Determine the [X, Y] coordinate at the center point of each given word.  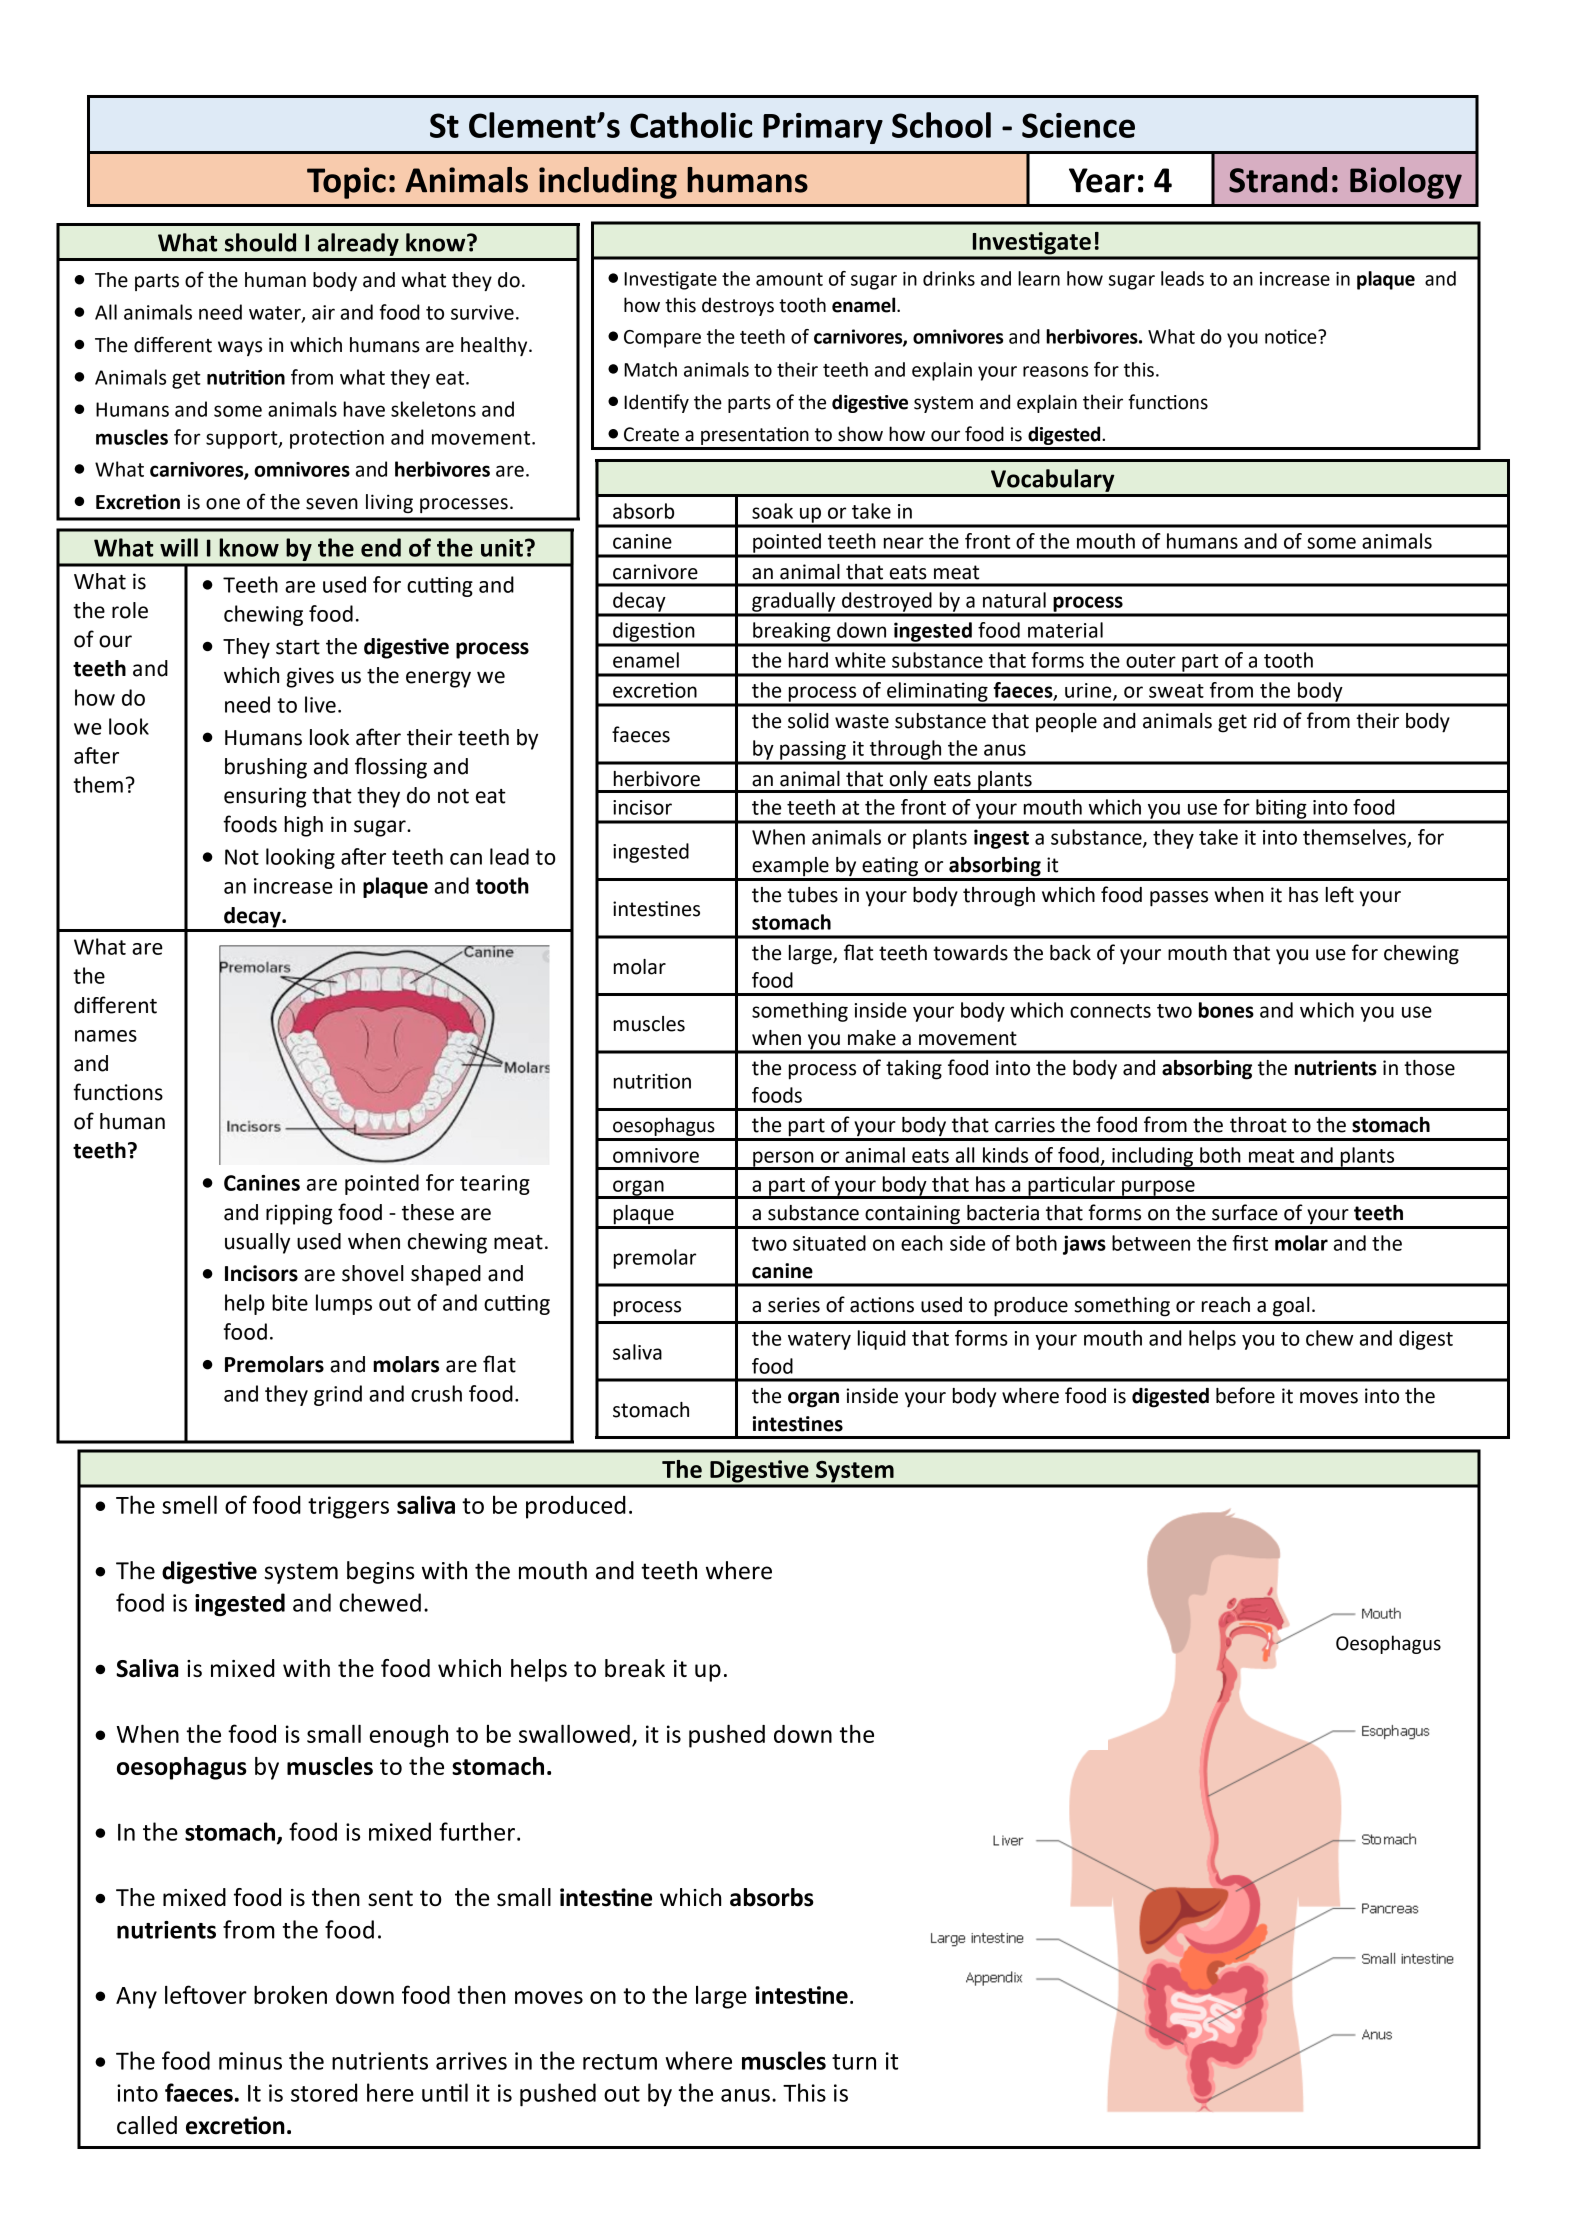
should [260, 242]
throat [1258, 1125]
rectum [620, 2062]
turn [854, 2062]
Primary [823, 128]
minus [250, 2061]
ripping [299, 1214]
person [783, 1160]
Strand [1278, 180]
